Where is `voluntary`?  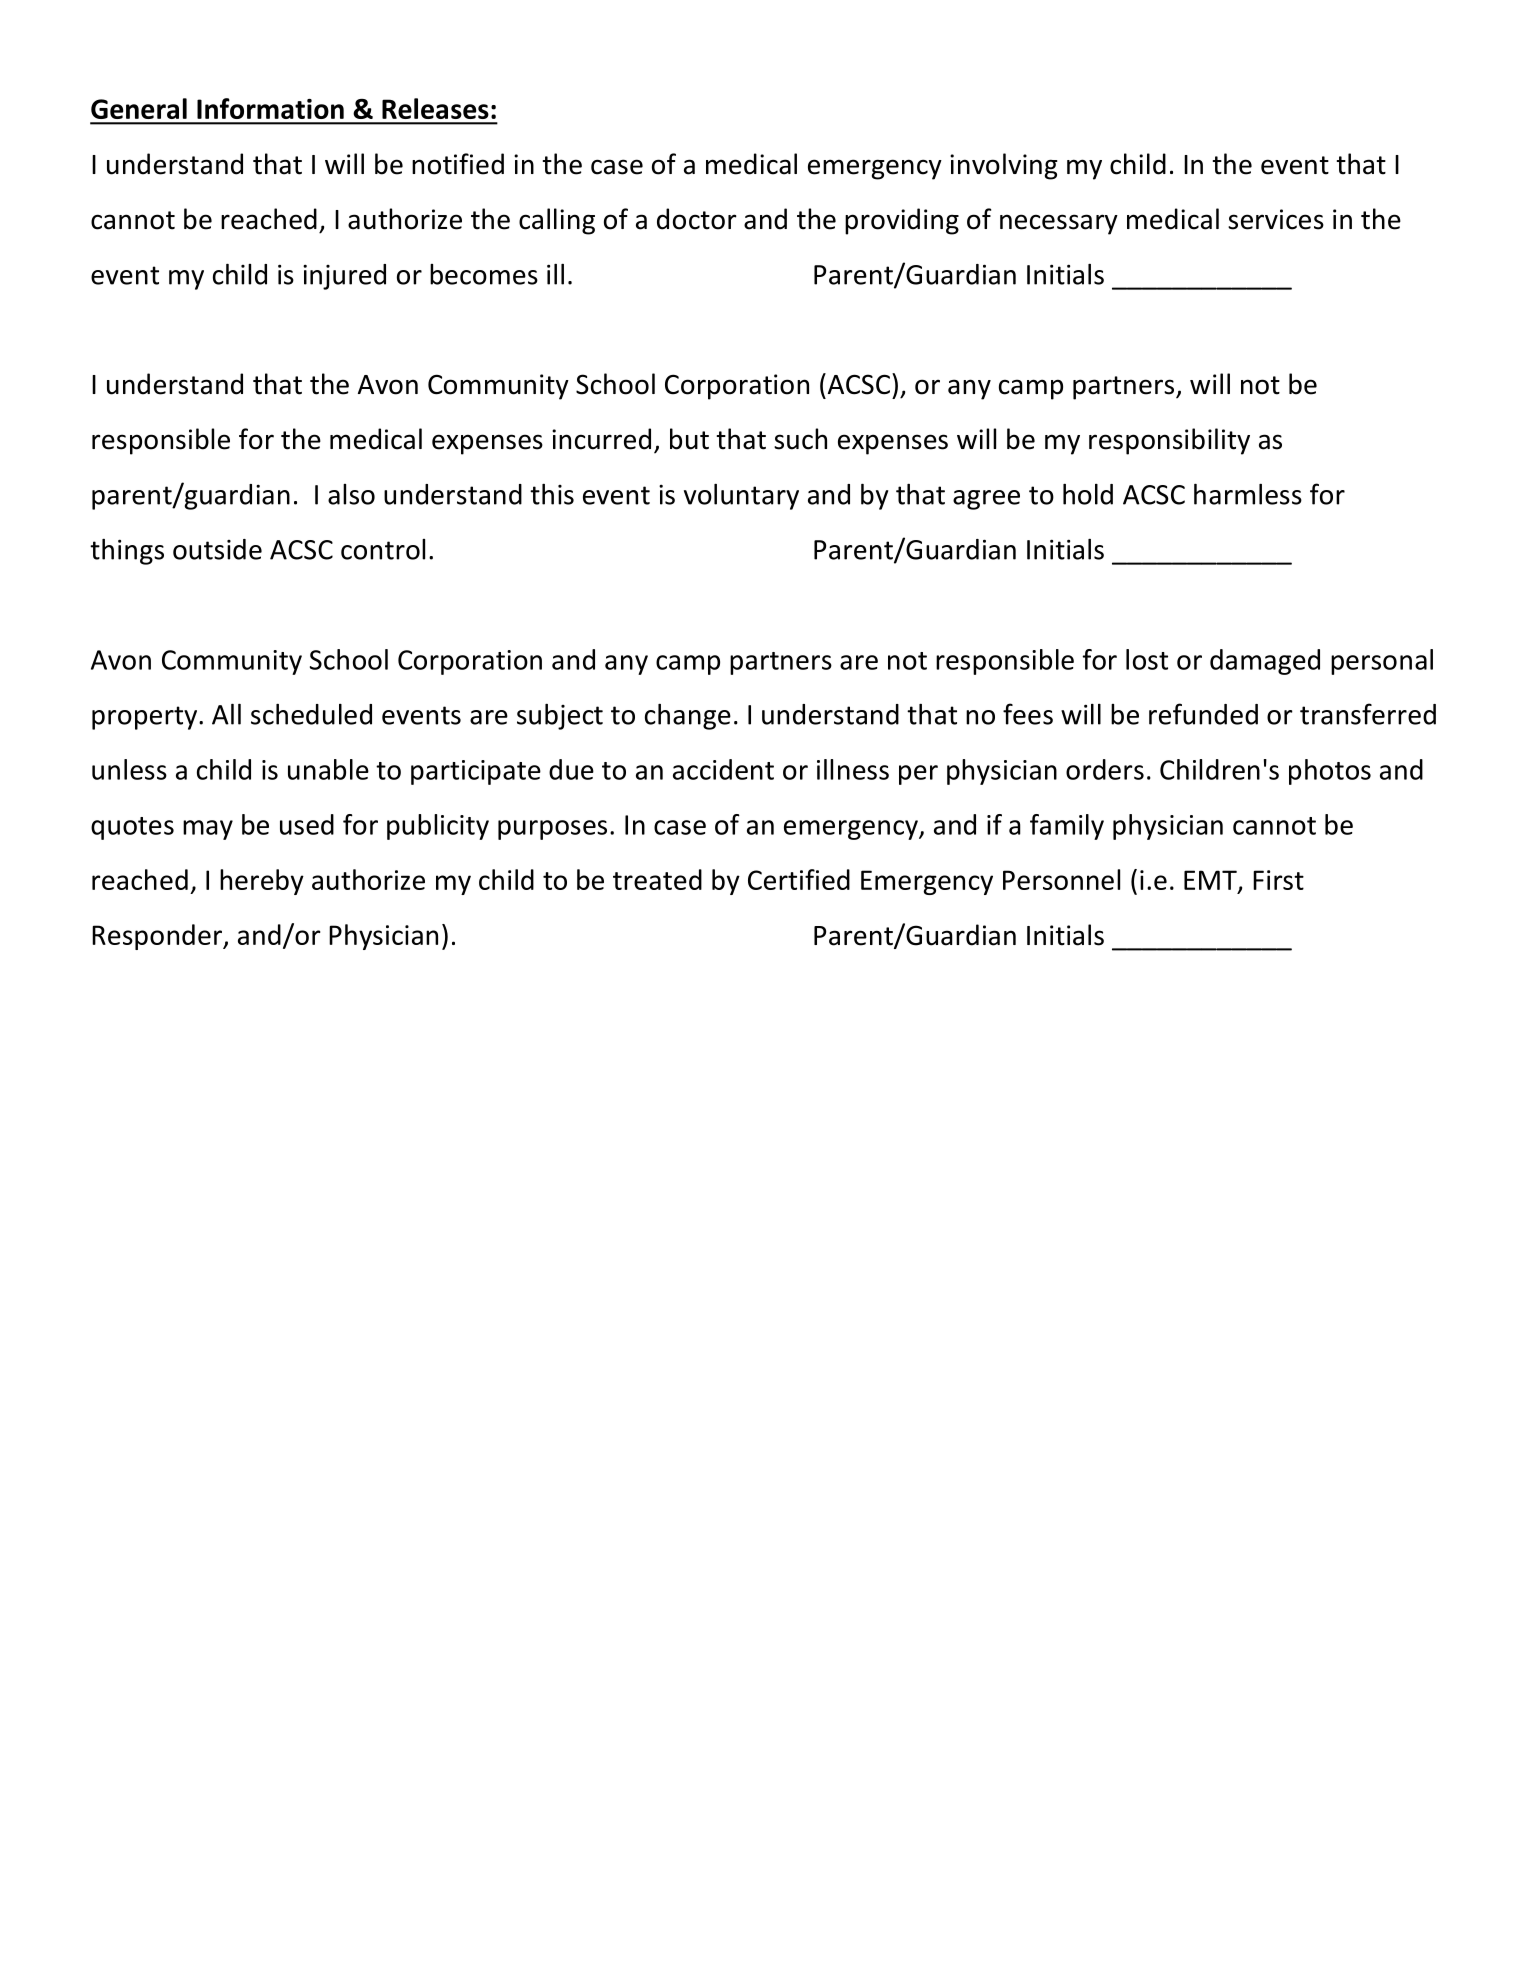
voluntary is located at coordinates (741, 497).
